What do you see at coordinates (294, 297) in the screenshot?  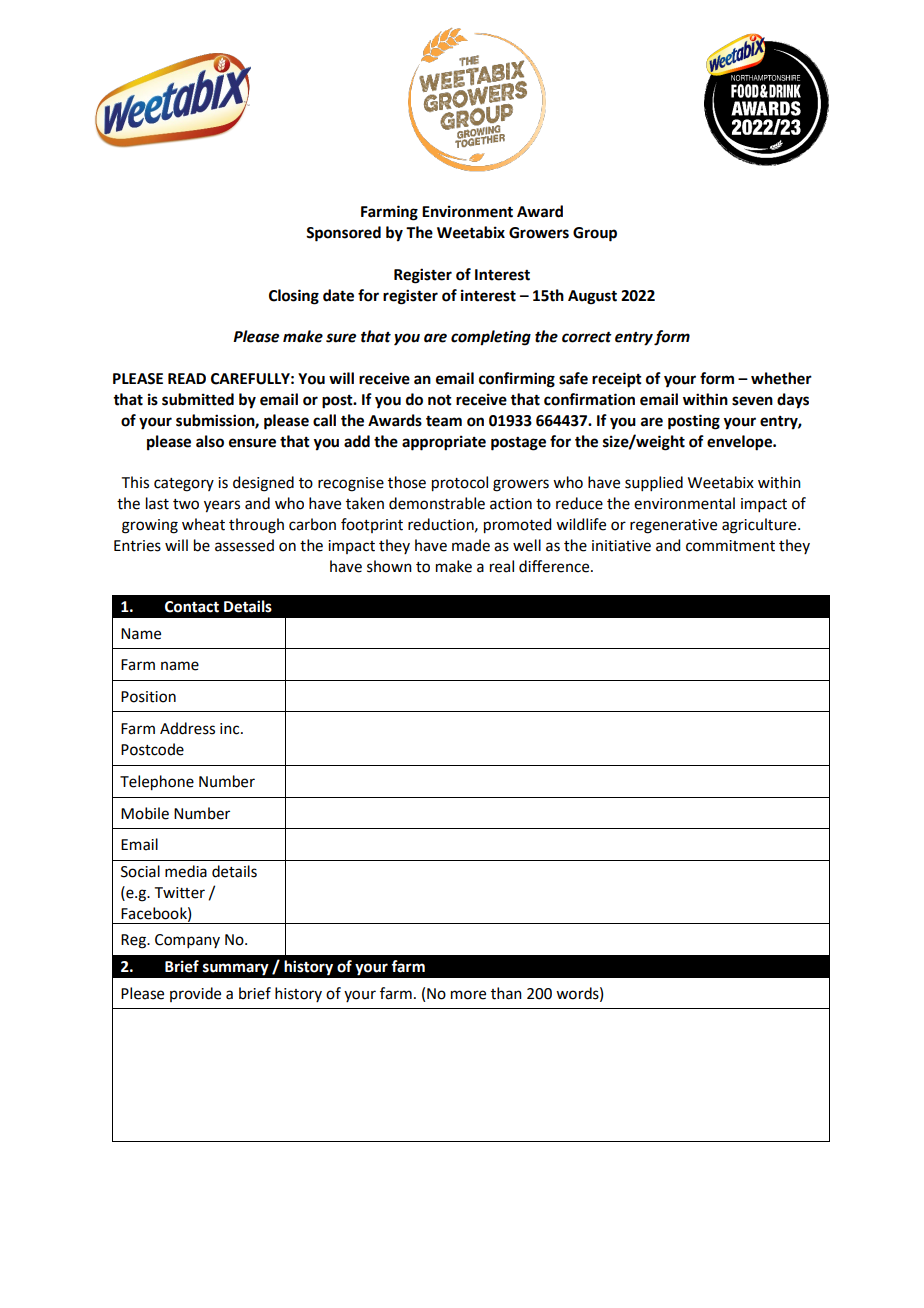 I see `Closing` at bounding box center [294, 297].
